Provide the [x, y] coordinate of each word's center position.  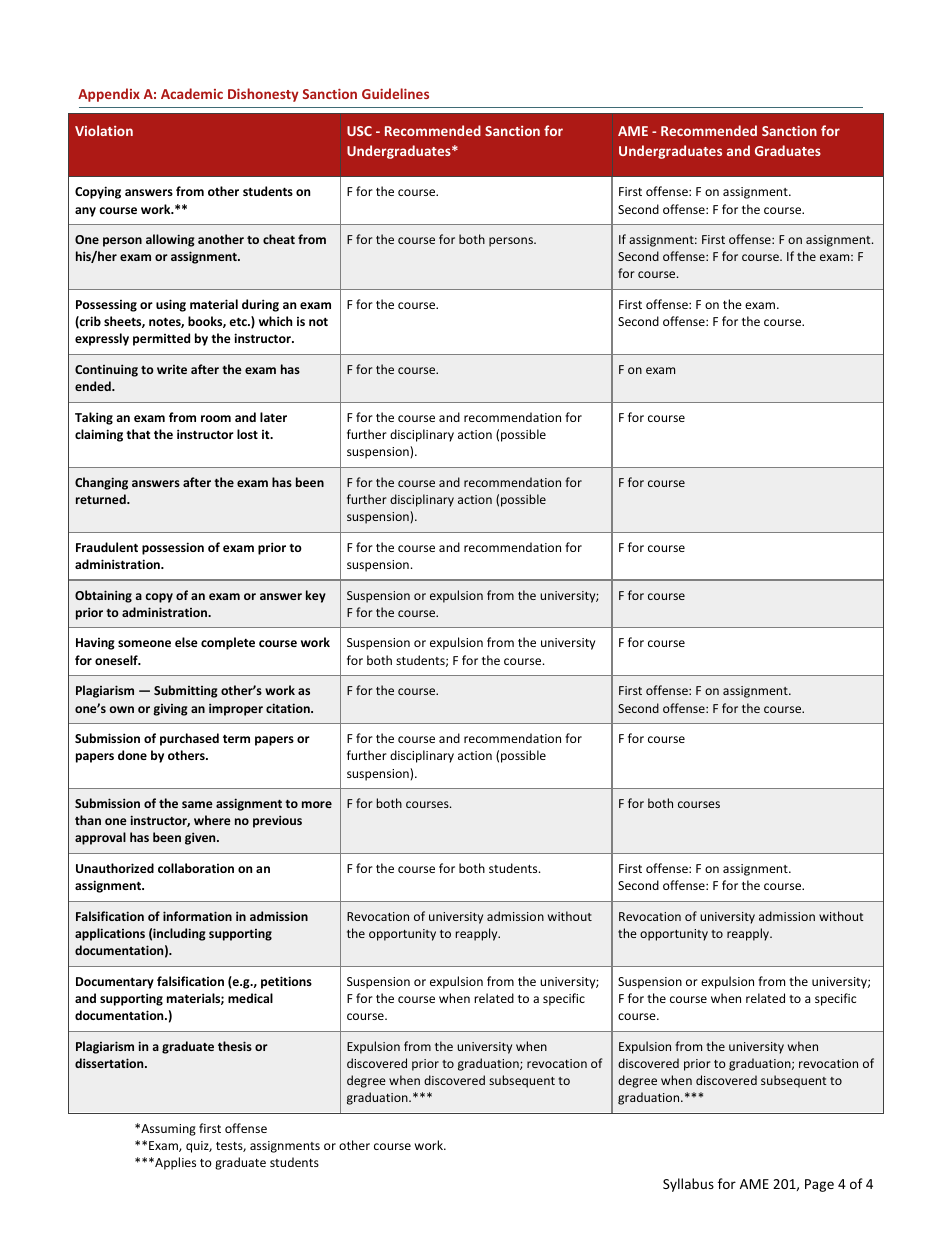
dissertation [110, 1063]
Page [819, 1185]
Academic [192, 93]
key [316, 596]
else [186, 642]
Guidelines [395, 93]
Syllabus [688, 1185]
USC [359, 131]
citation [289, 708]
